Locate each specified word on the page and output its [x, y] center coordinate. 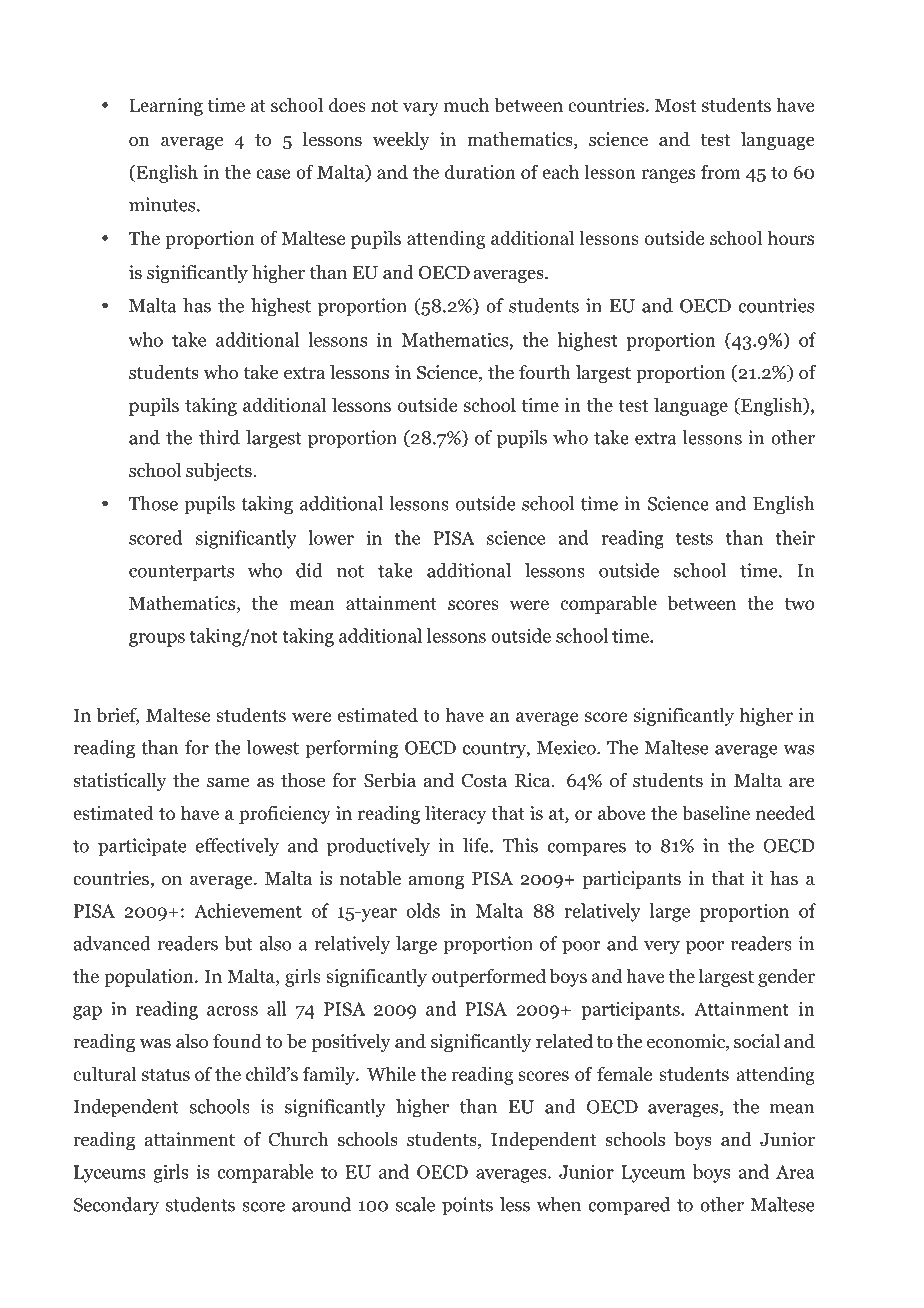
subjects [220, 472]
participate [142, 847]
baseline [716, 812]
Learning [166, 107]
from [721, 171]
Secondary [116, 1206]
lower [331, 537]
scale [415, 1204]
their [795, 537]
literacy [456, 814]
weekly [401, 141]
